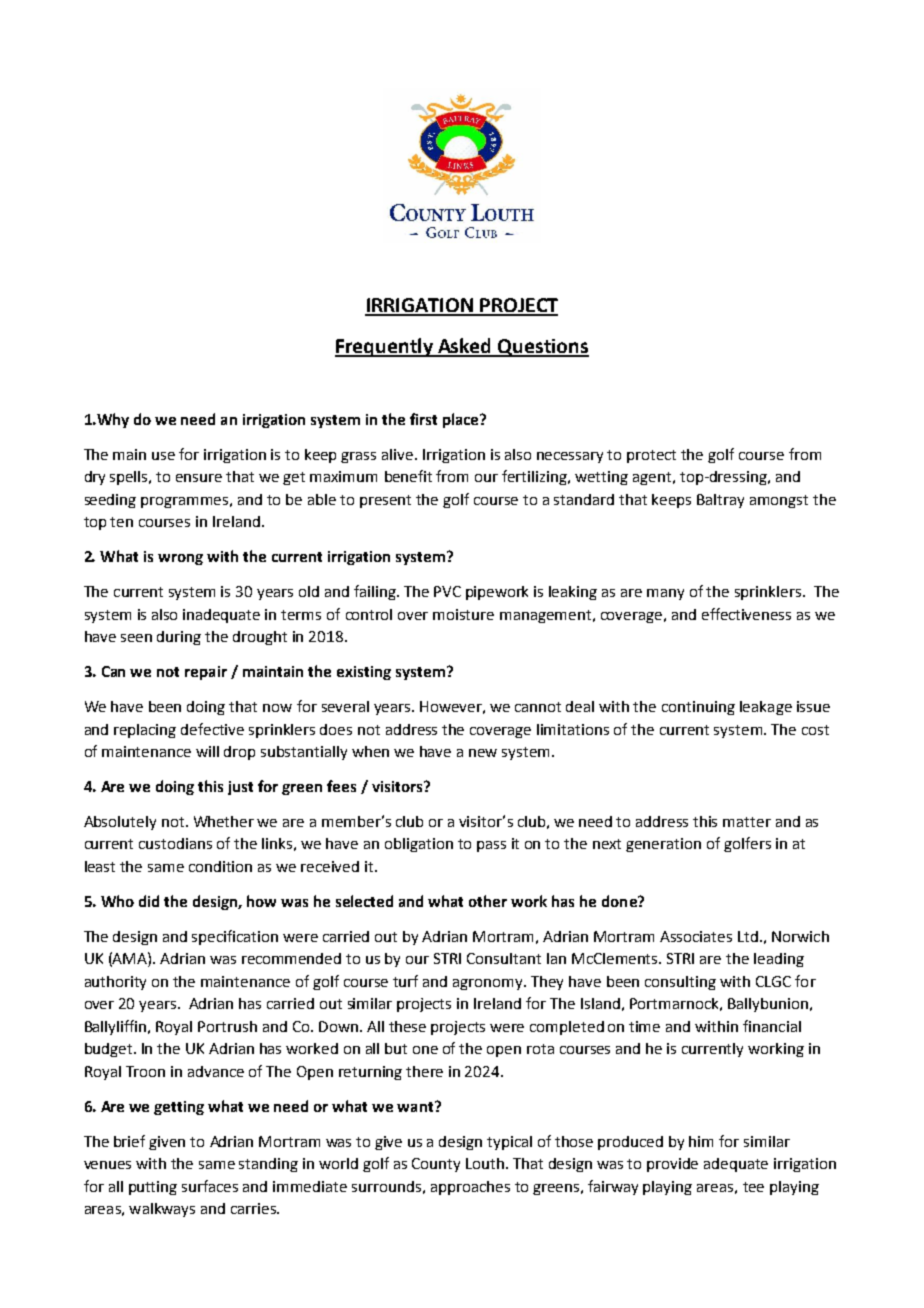  Describe the element at coordinates (753, 1187) in the screenshot. I see `tee` at that location.
